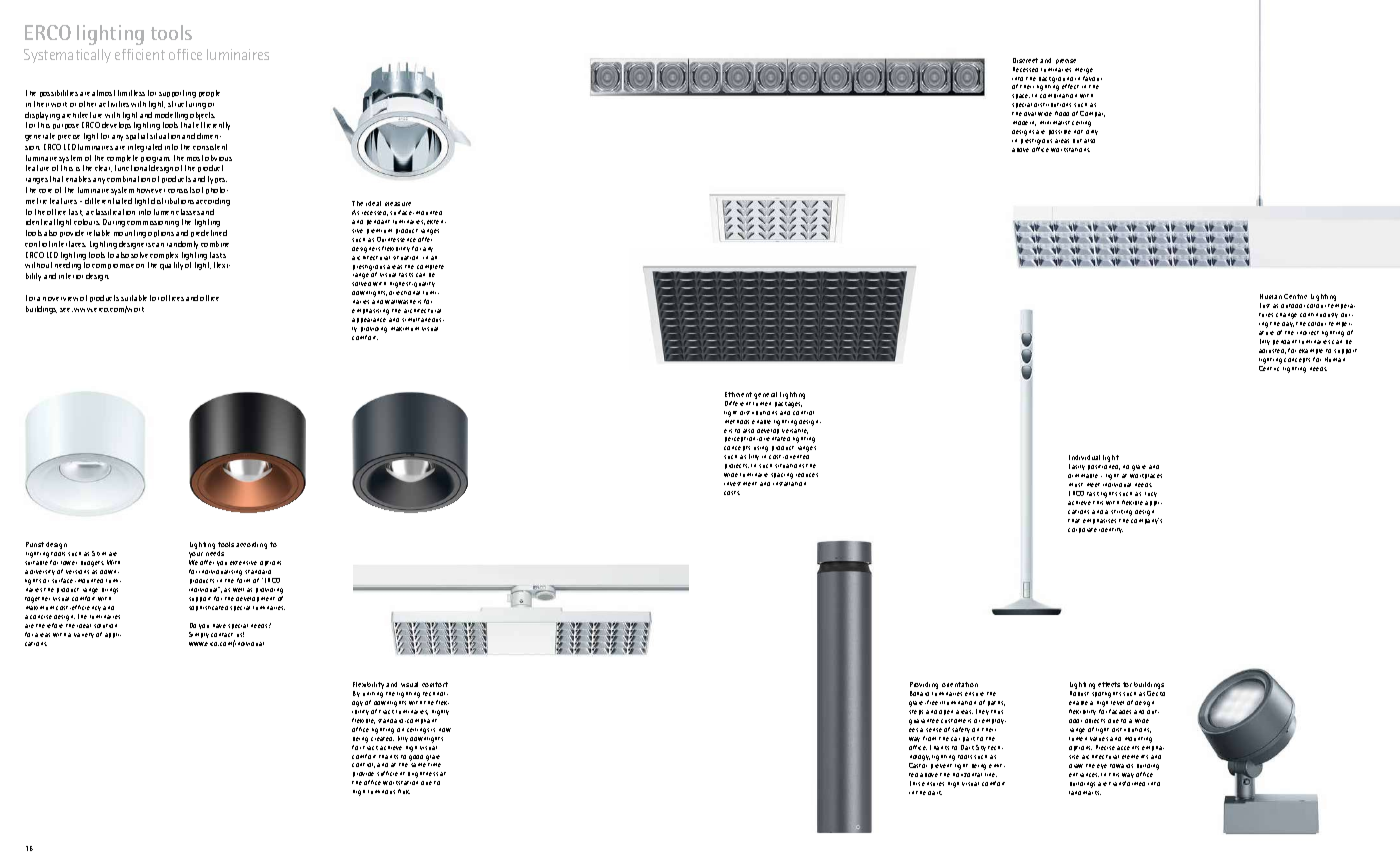  Describe the element at coordinates (1021, 96) in the screenshot. I see `space` at that location.
